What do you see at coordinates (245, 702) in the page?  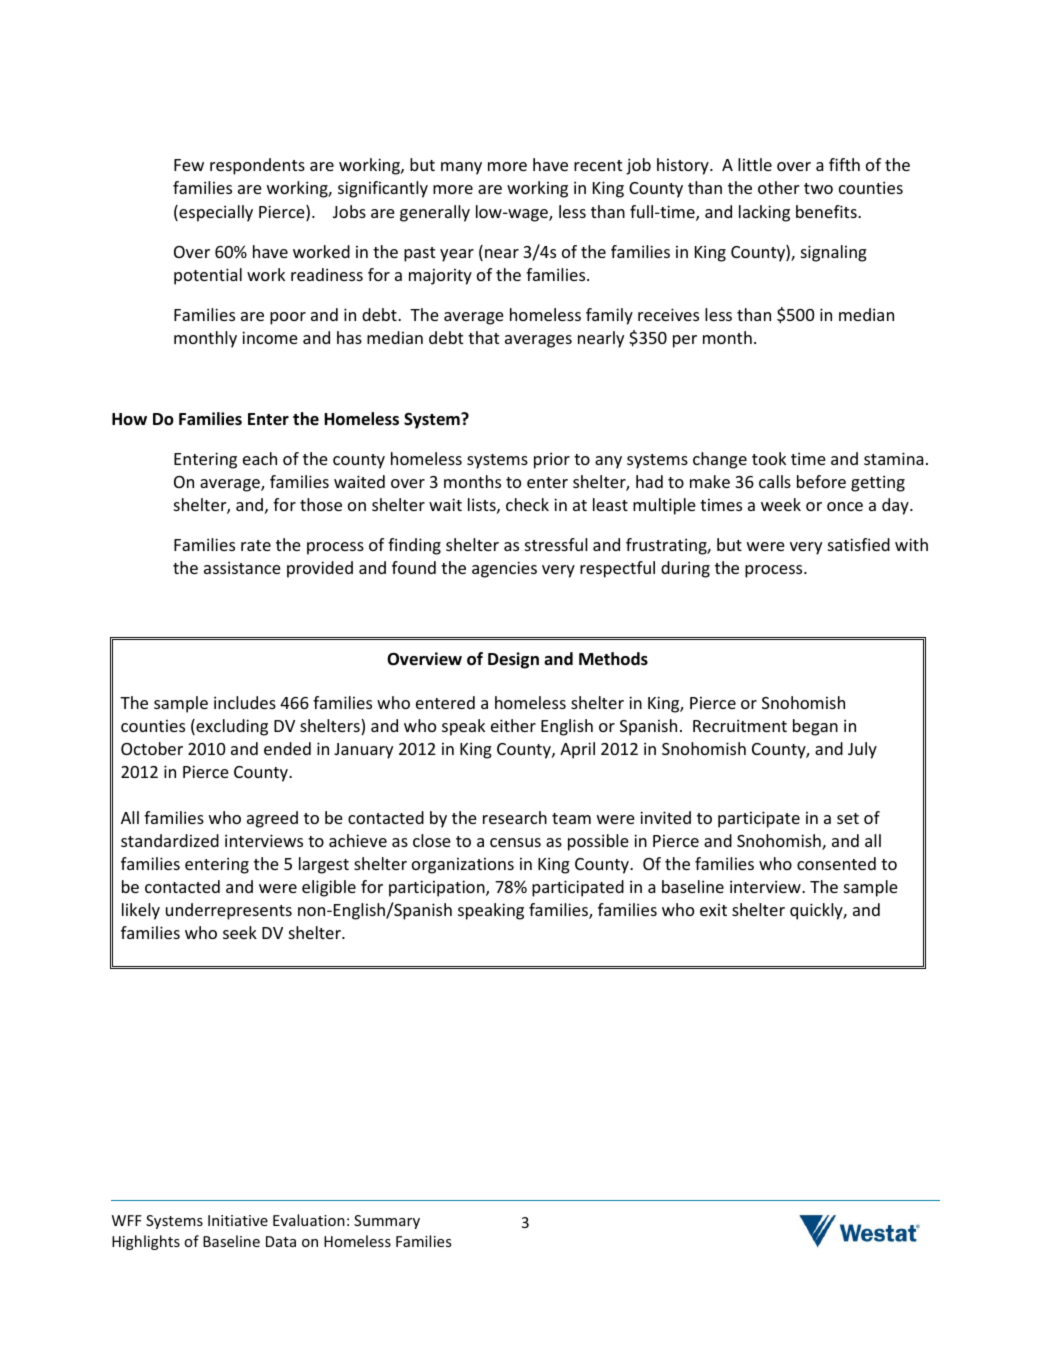 I see `includes` at bounding box center [245, 702].
